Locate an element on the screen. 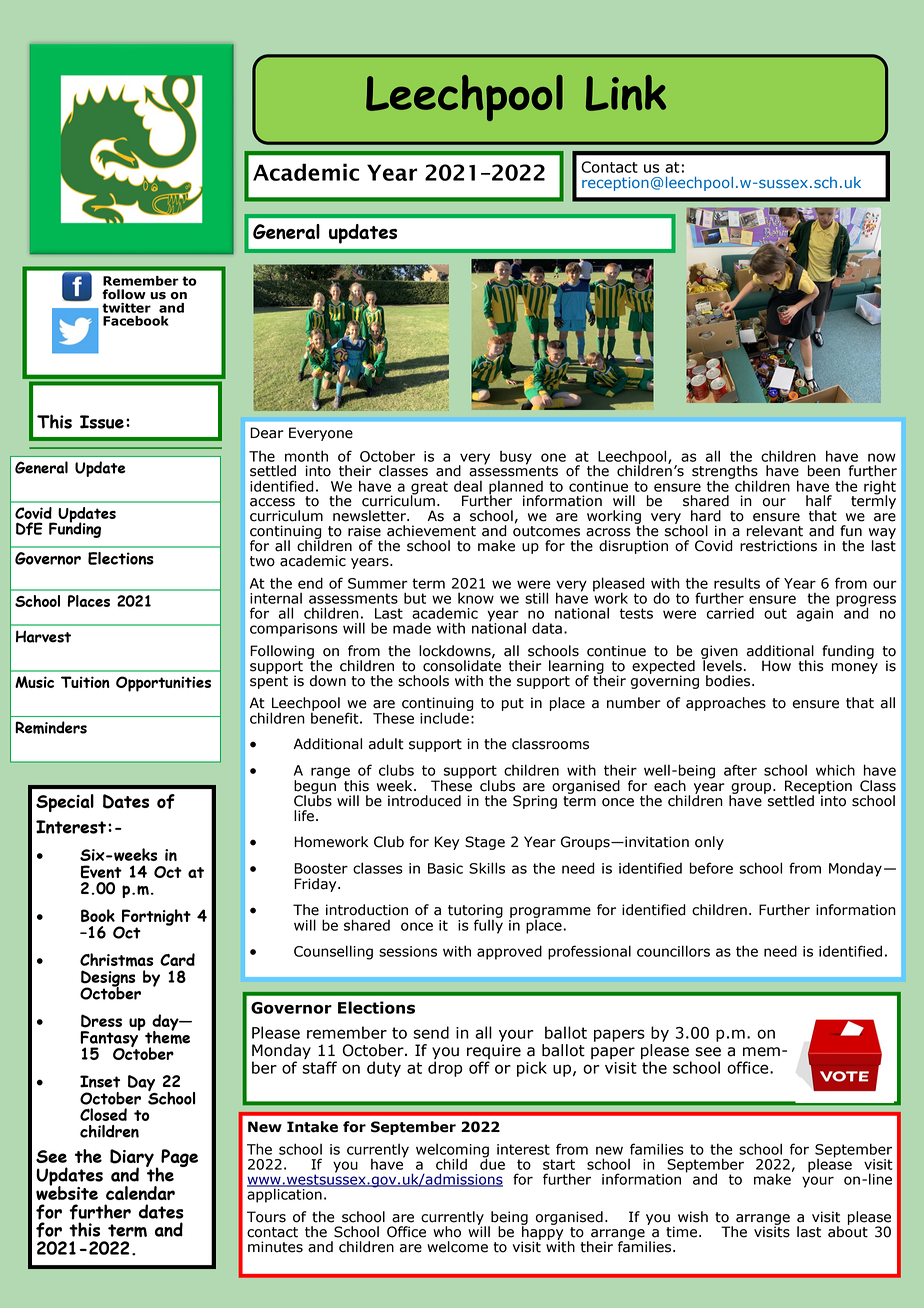  councillors is located at coordinates (673, 951).
